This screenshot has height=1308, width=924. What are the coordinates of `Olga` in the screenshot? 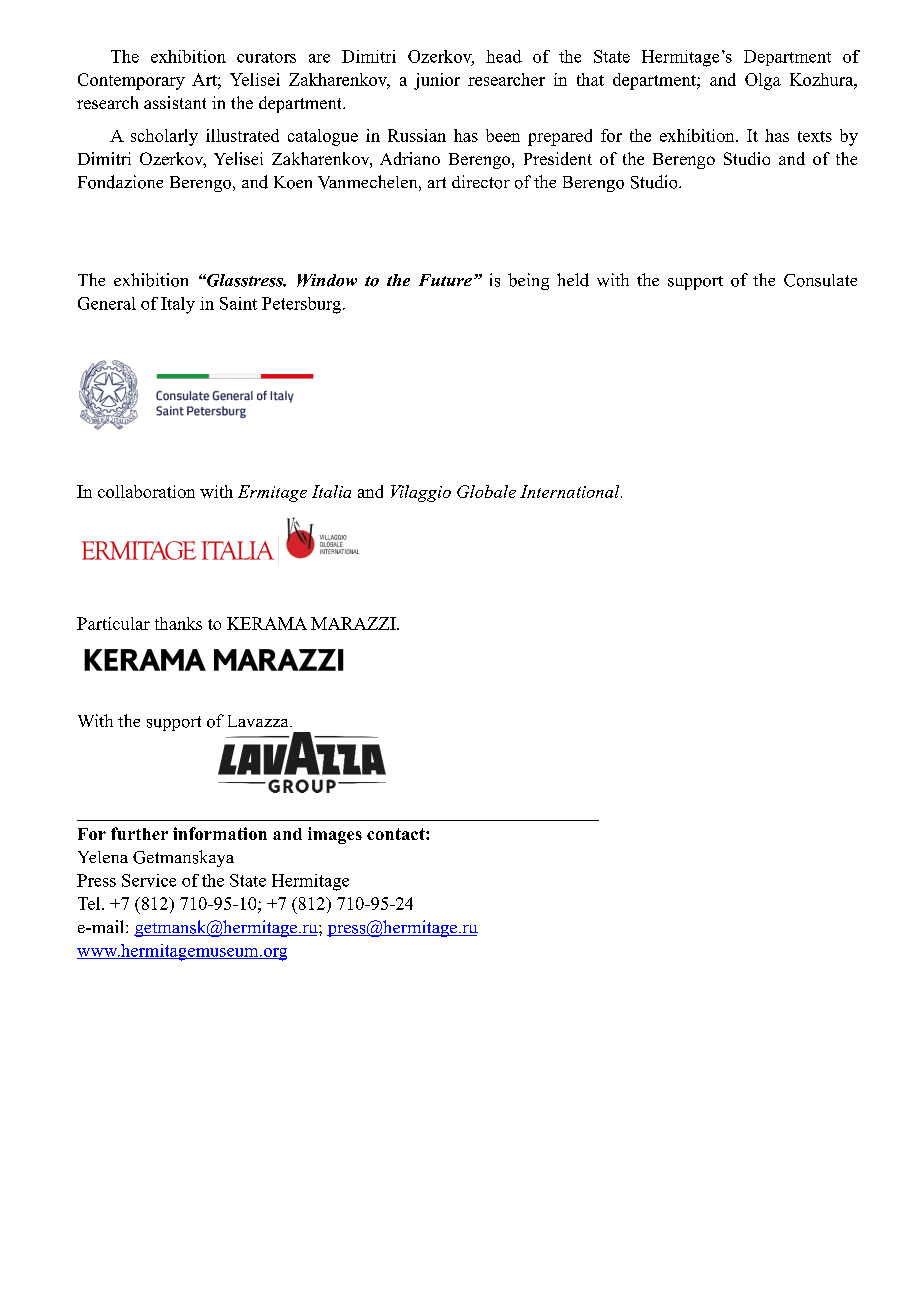 It's located at (763, 81).
